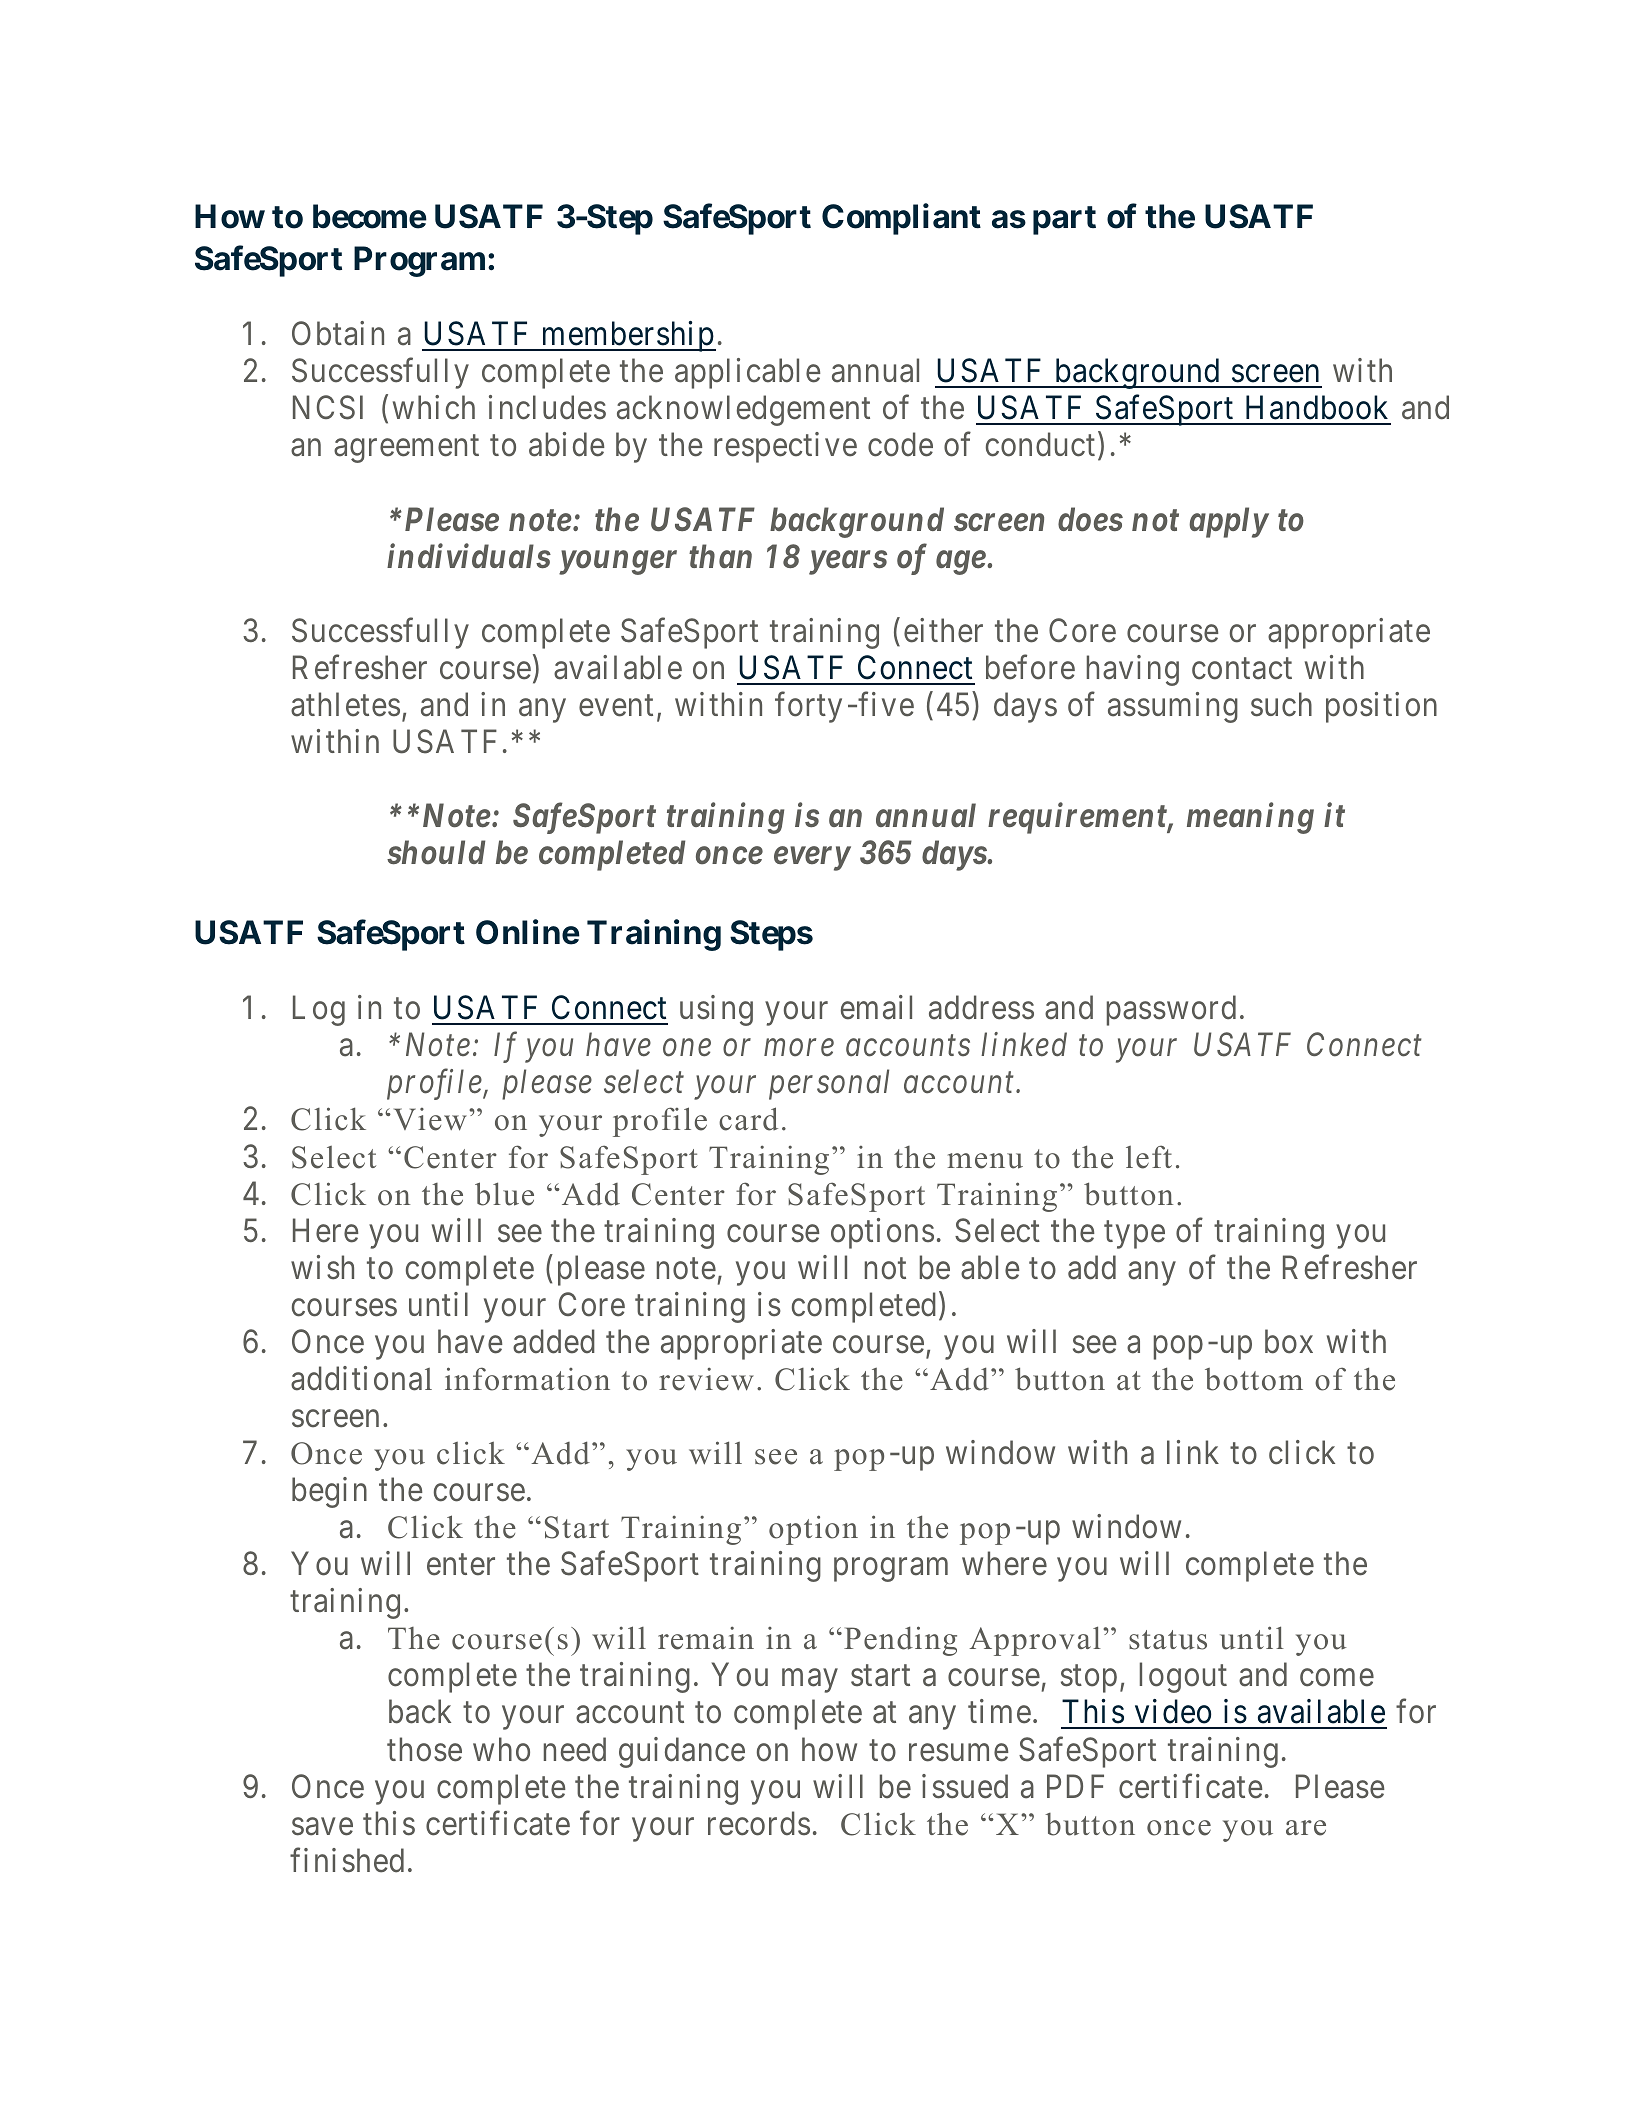 The image size is (1645, 2128). I want to click on should, so click(436, 852).
